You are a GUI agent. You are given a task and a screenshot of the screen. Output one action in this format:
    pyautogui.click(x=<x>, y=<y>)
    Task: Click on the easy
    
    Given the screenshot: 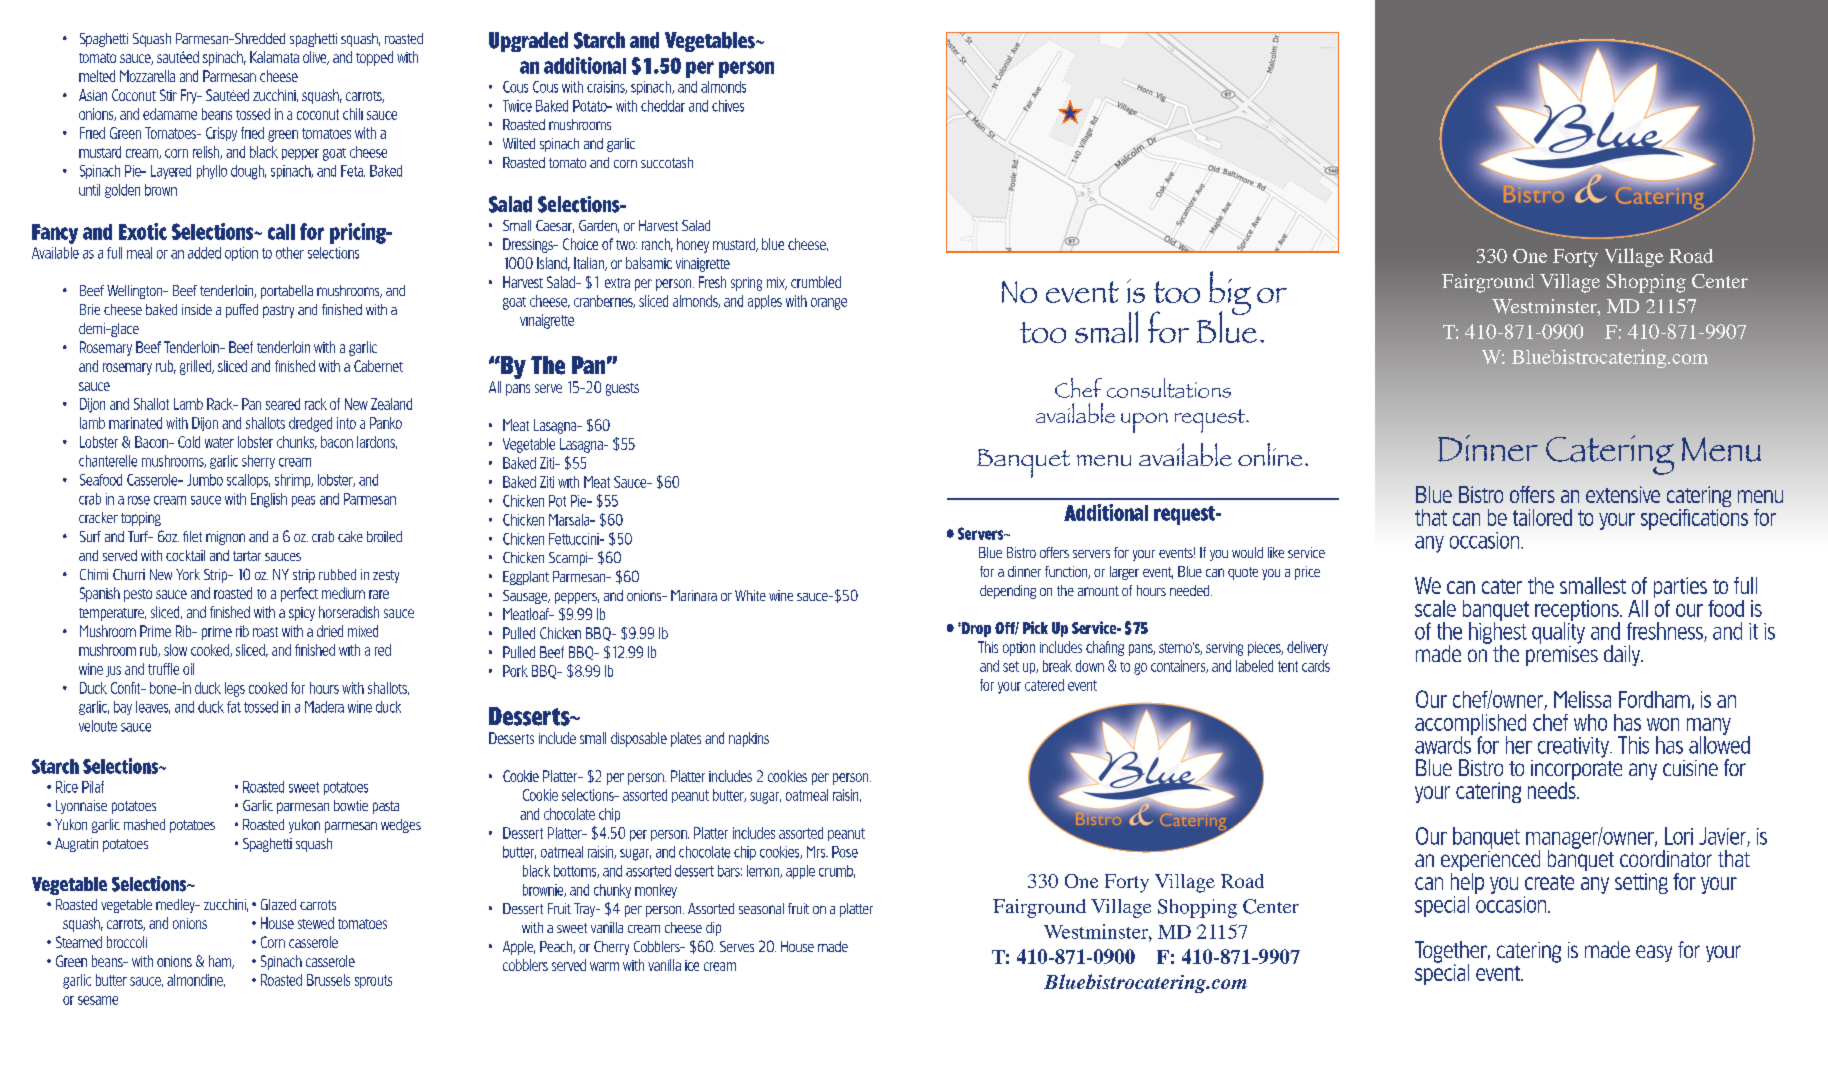 What is the action you would take?
    pyautogui.click(x=1654, y=953)
